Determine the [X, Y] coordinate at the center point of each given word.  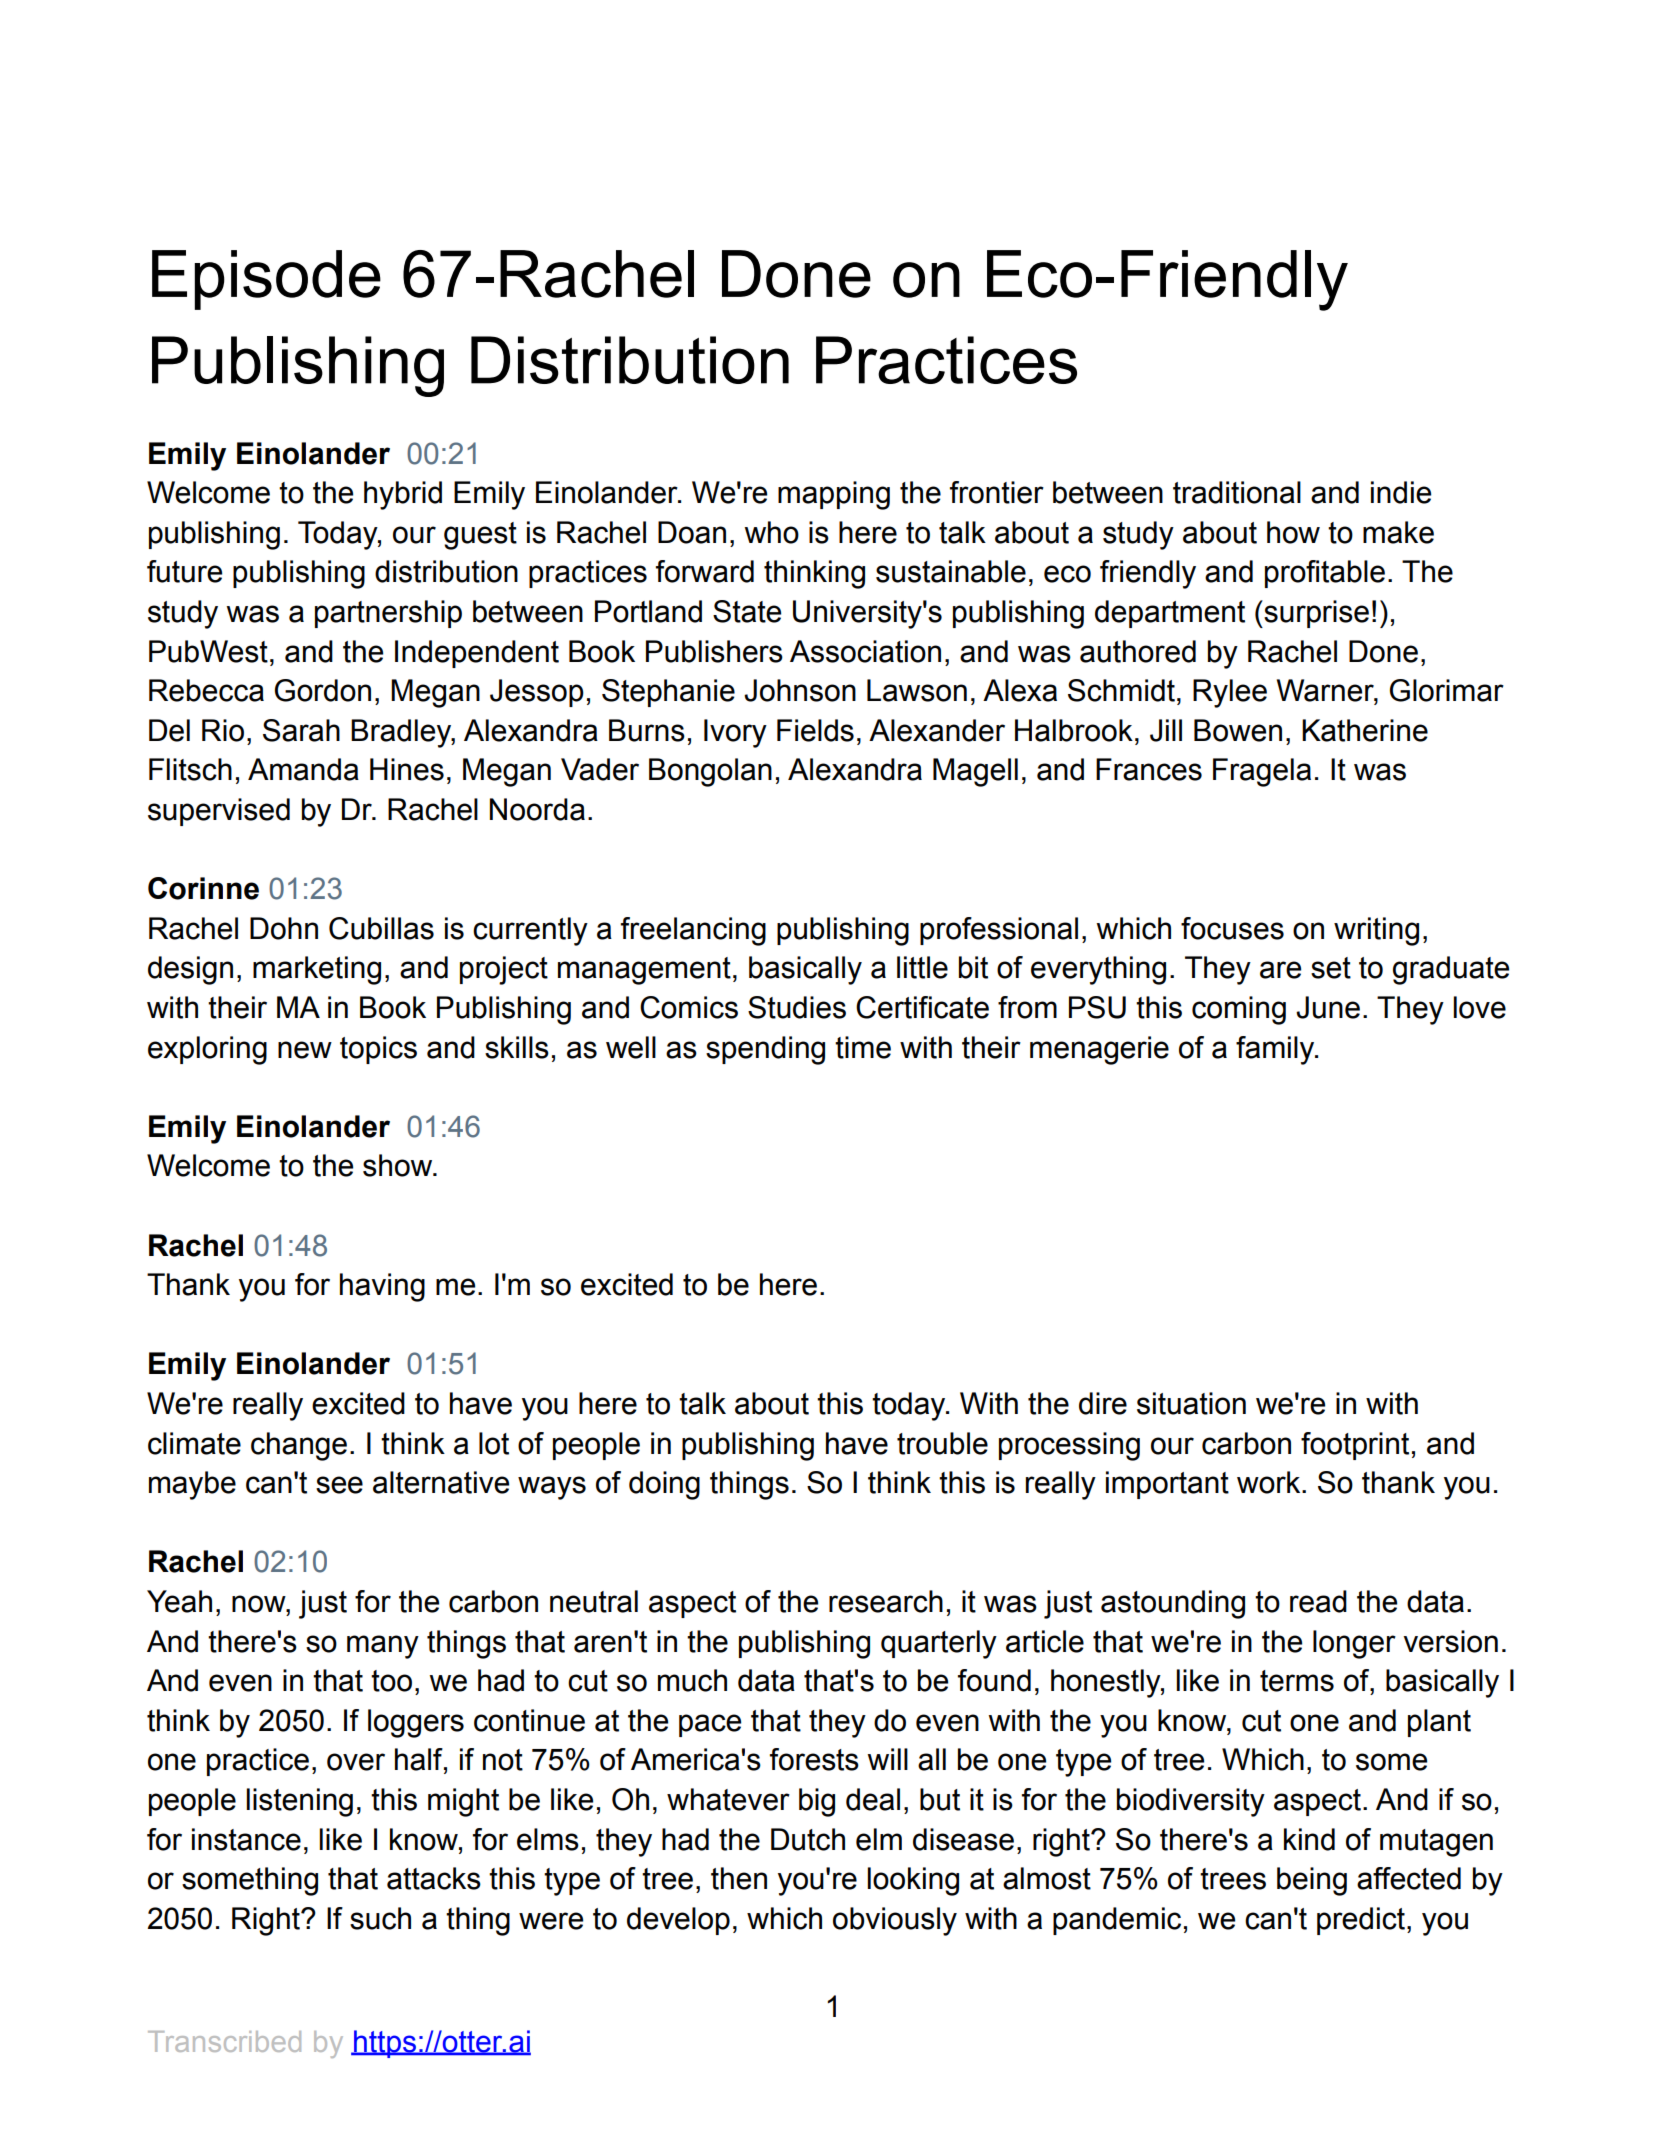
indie [1401, 492]
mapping [834, 495]
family [1276, 1050]
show [399, 1165]
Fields [815, 730]
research [886, 1601]
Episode [266, 280]
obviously [895, 1921]
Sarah [301, 730]
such [380, 1918]
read [1318, 1601]
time [863, 1047]
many [383, 1647]
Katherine [1365, 730]
